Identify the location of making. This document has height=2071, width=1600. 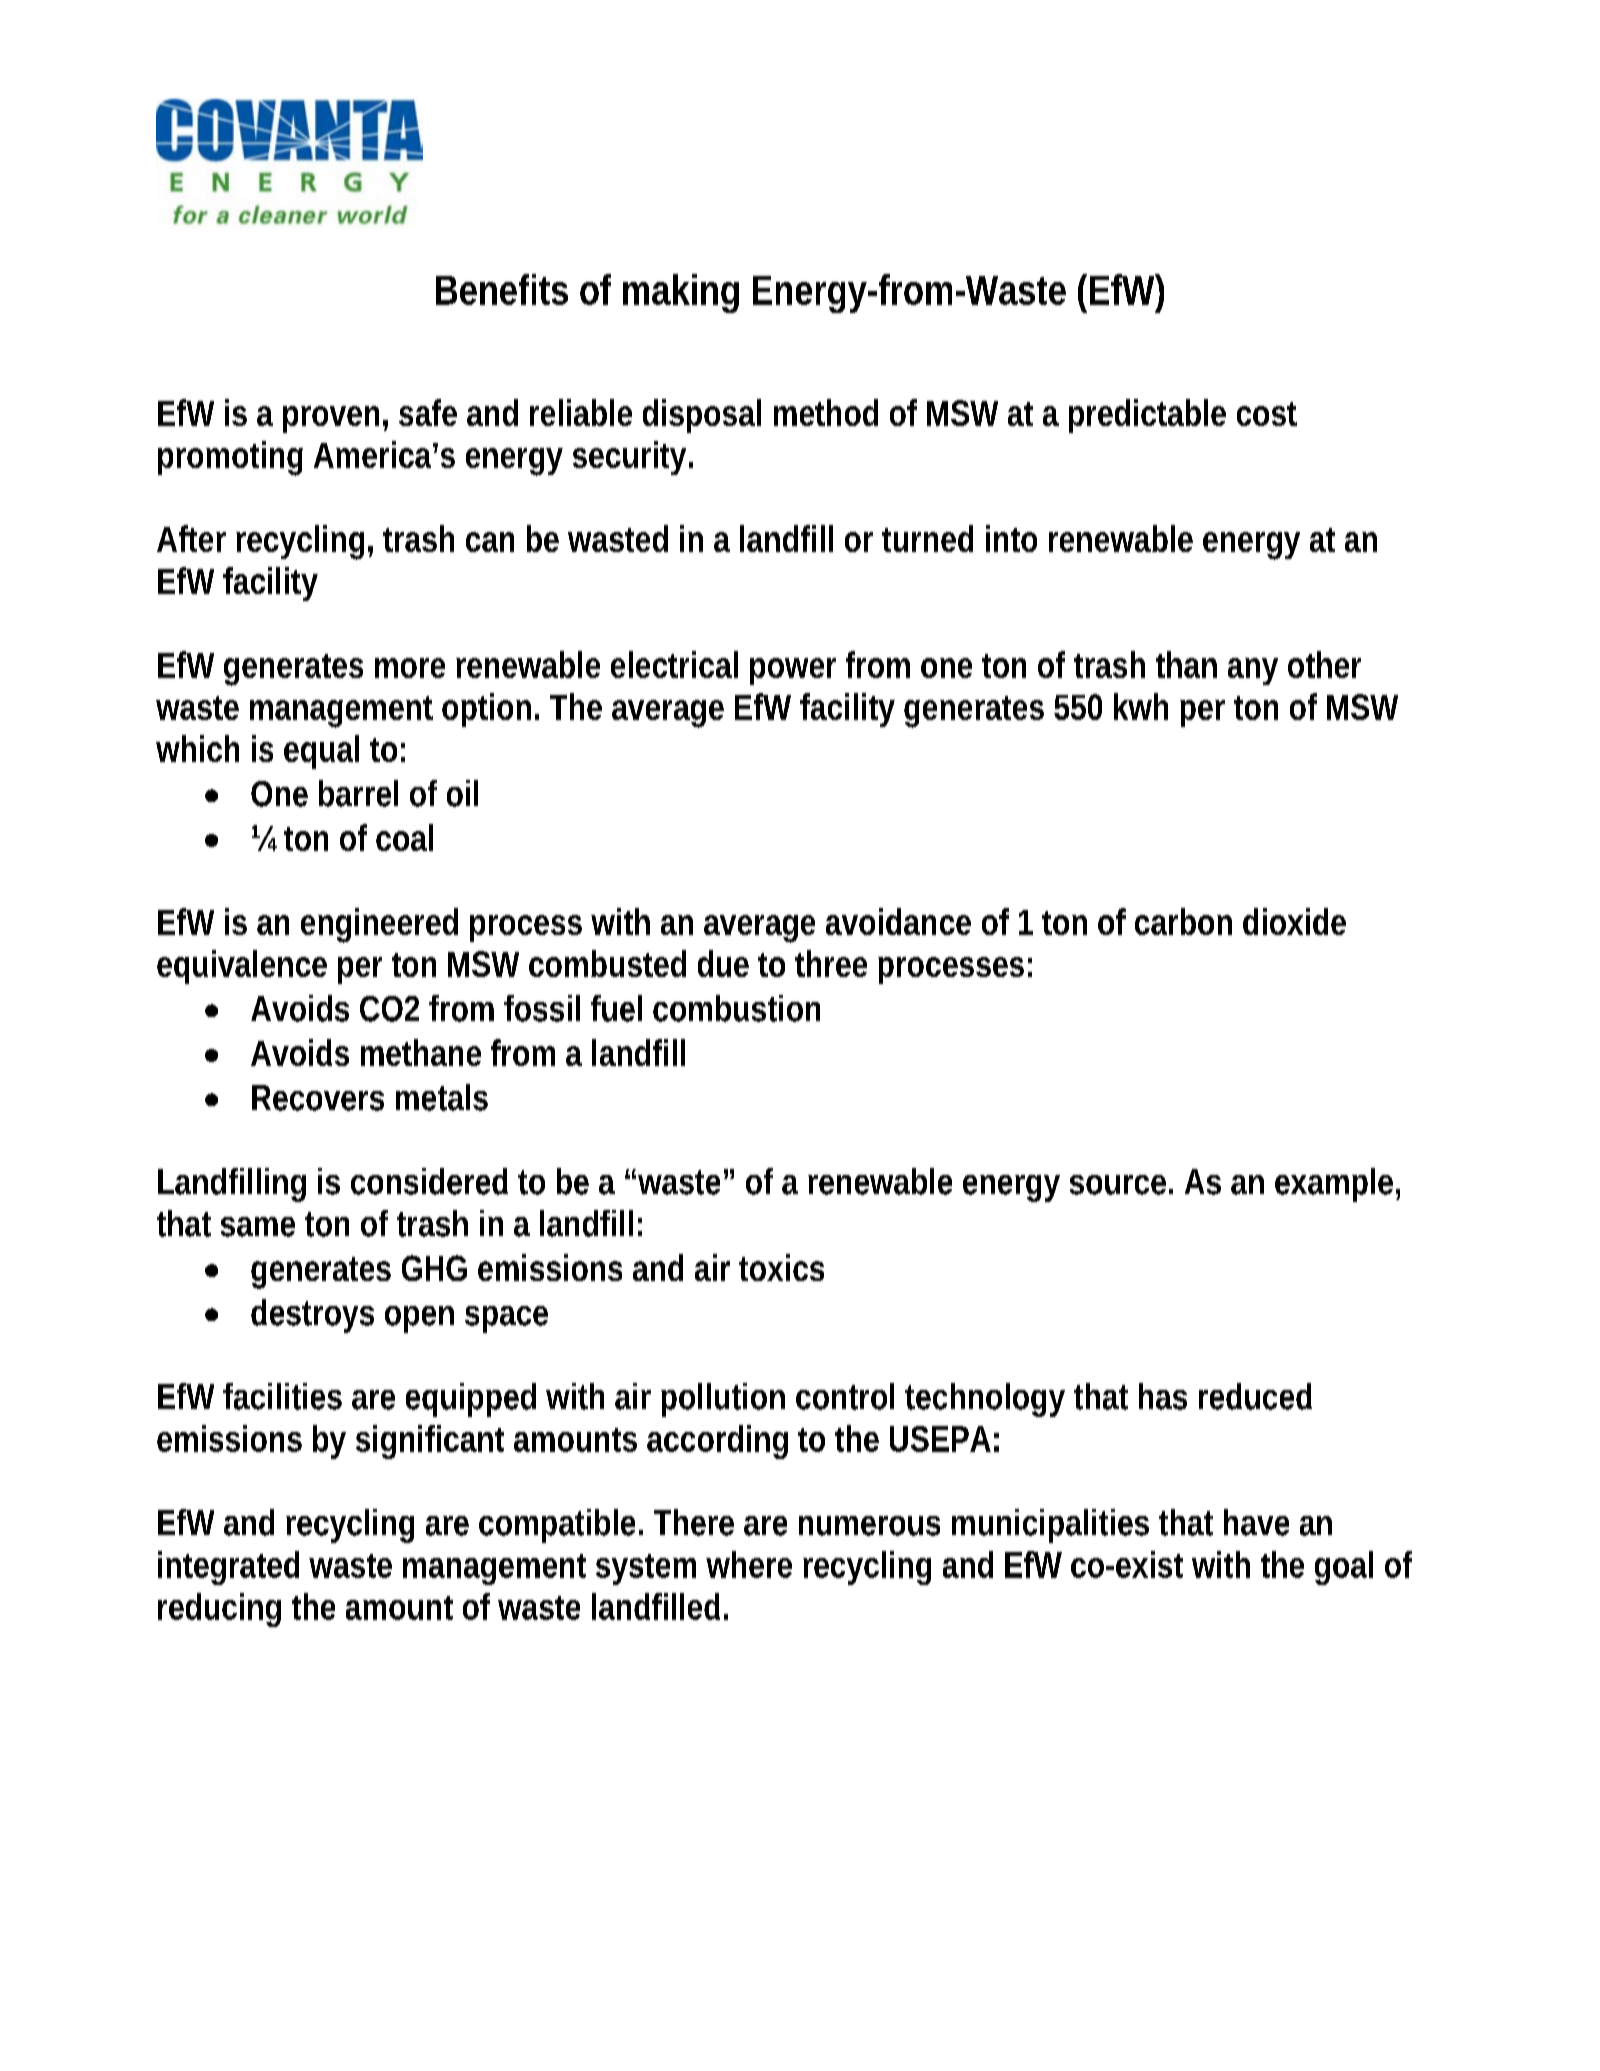
(681, 293).
